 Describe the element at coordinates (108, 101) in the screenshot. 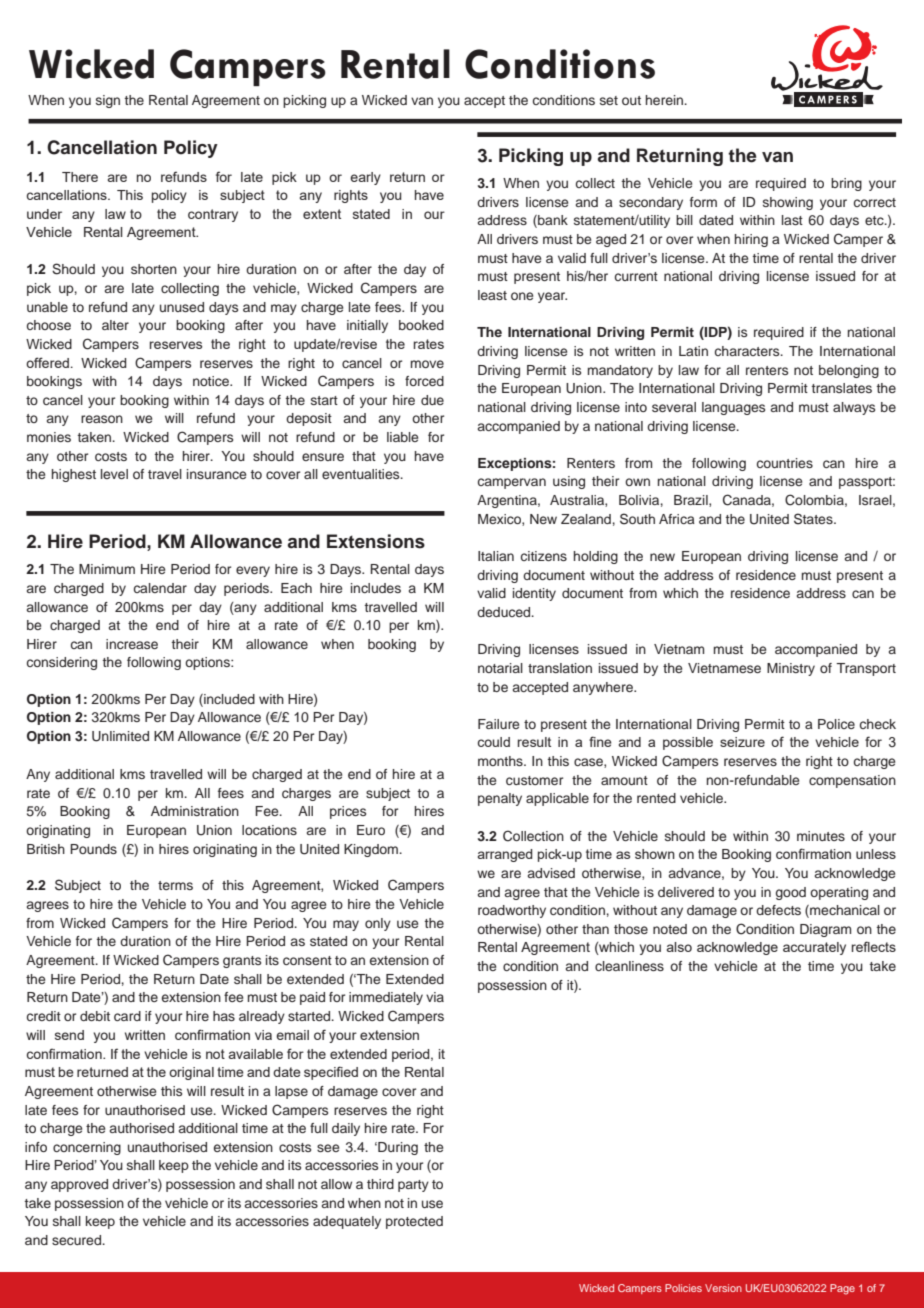

I see `sign` at that location.
